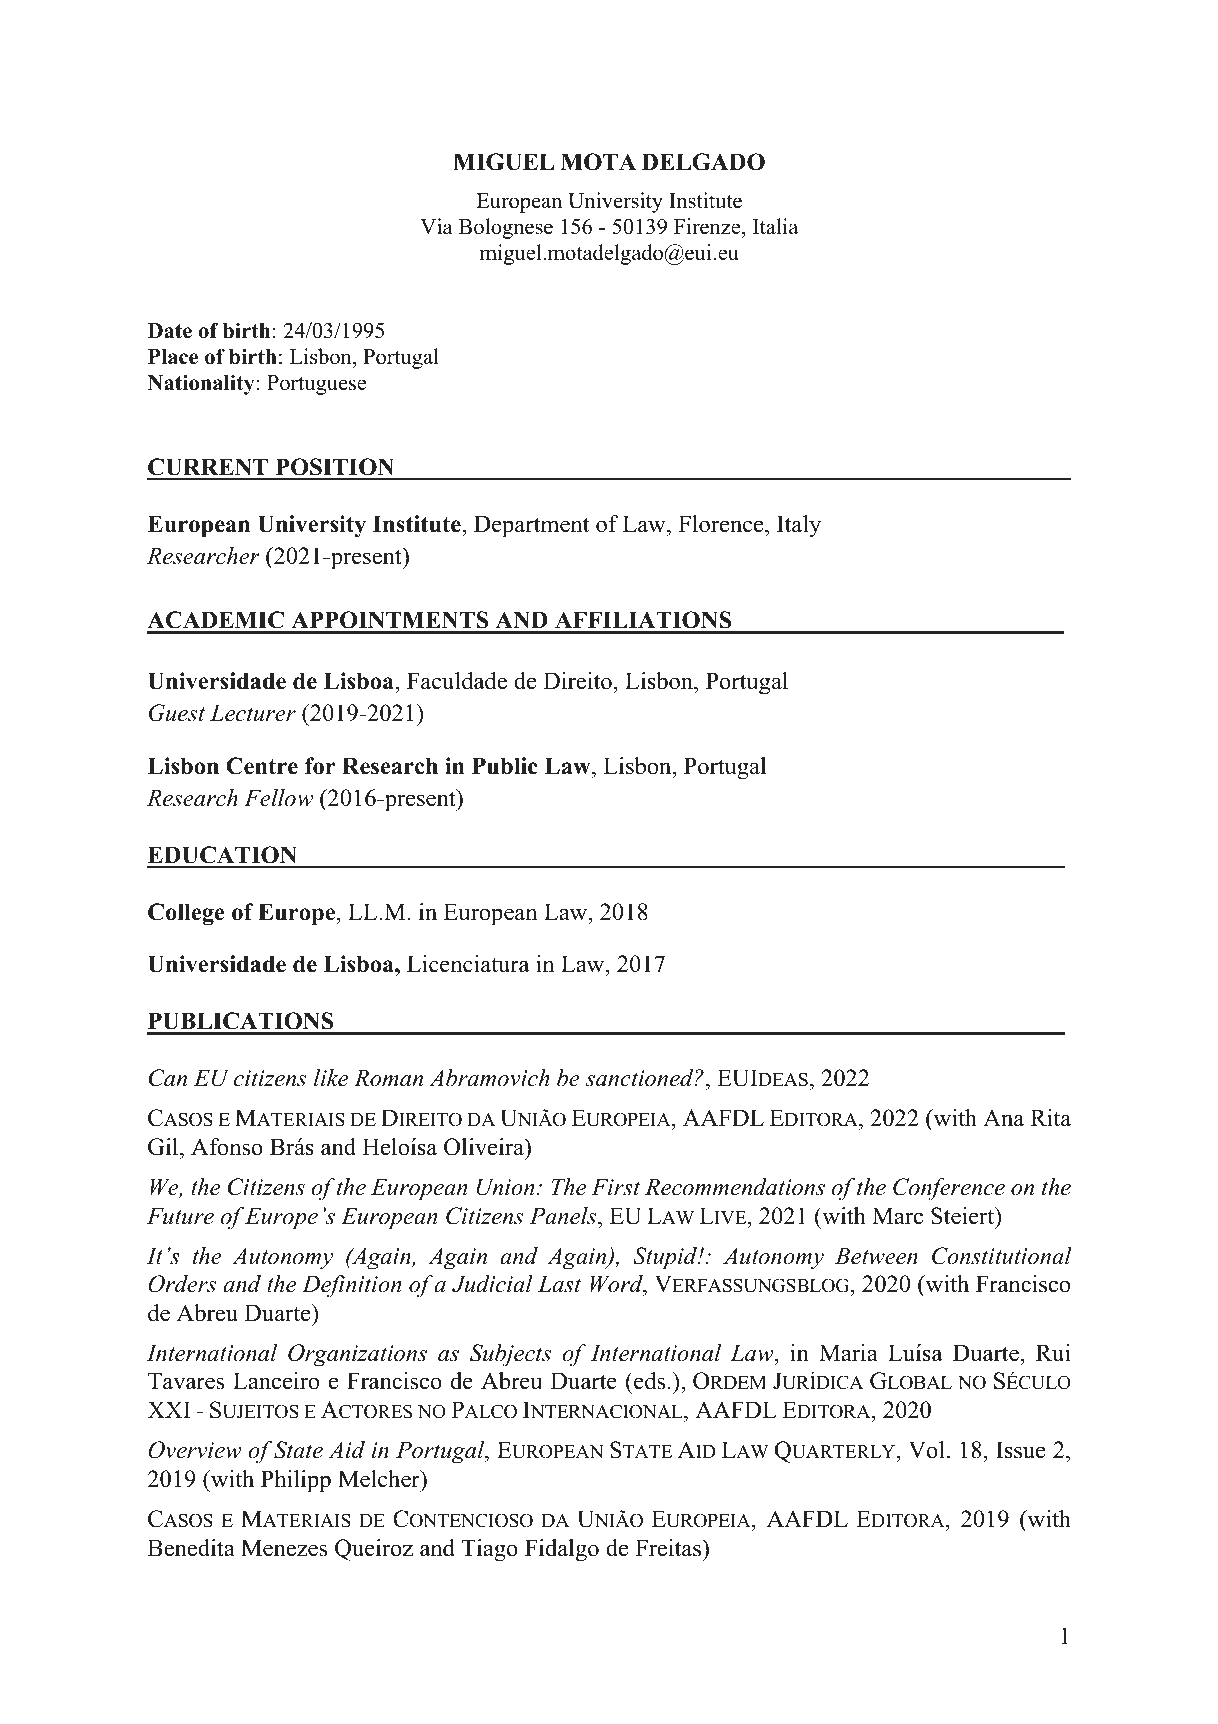  Describe the element at coordinates (775, 226) in the document. I see `Italia` at that location.
